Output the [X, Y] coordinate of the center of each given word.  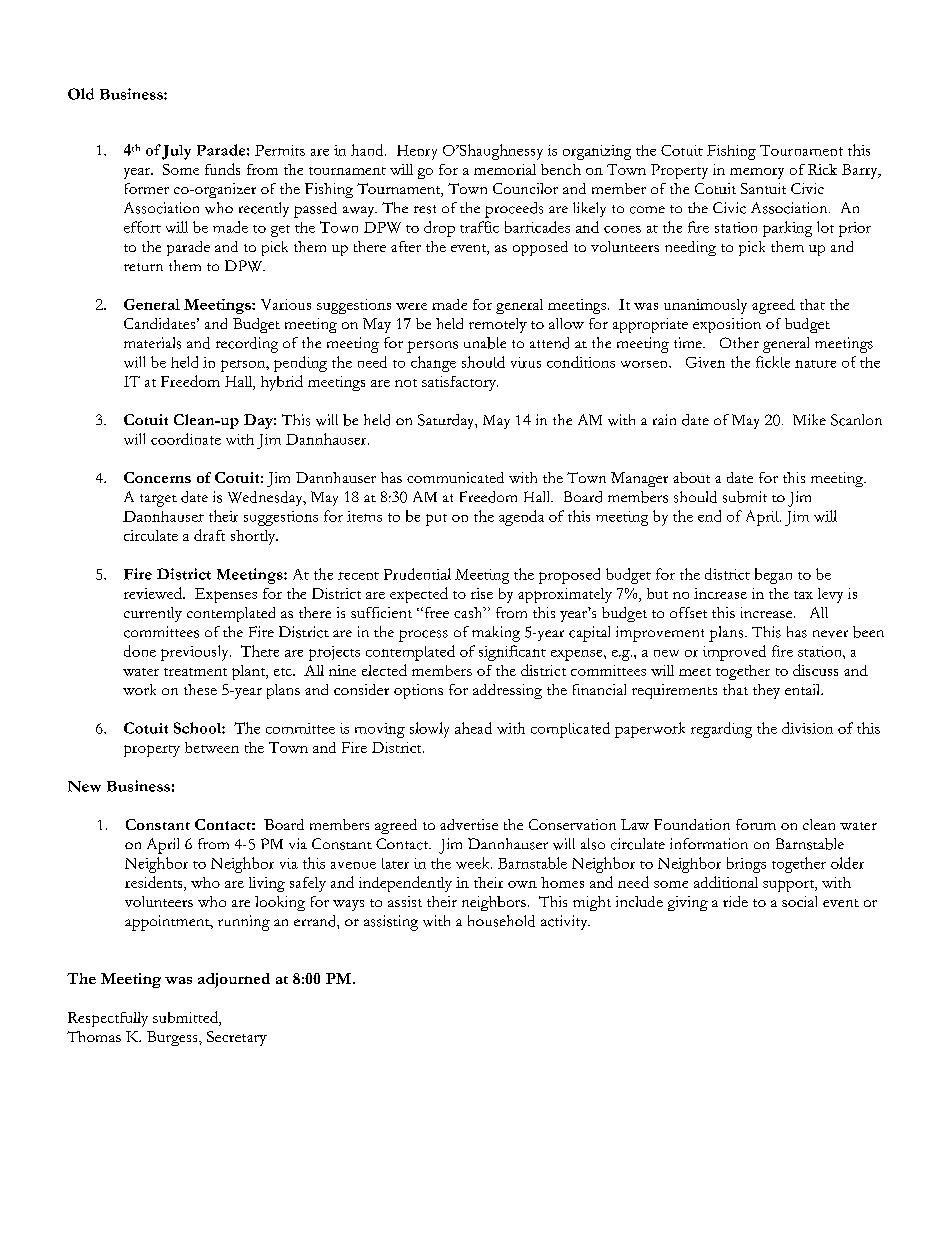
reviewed [154, 593]
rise [482, 593]
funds [222, 169]
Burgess [173, 1038]
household [501, 921]
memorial [505, 169]
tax [803, 595]
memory [757, 173]
